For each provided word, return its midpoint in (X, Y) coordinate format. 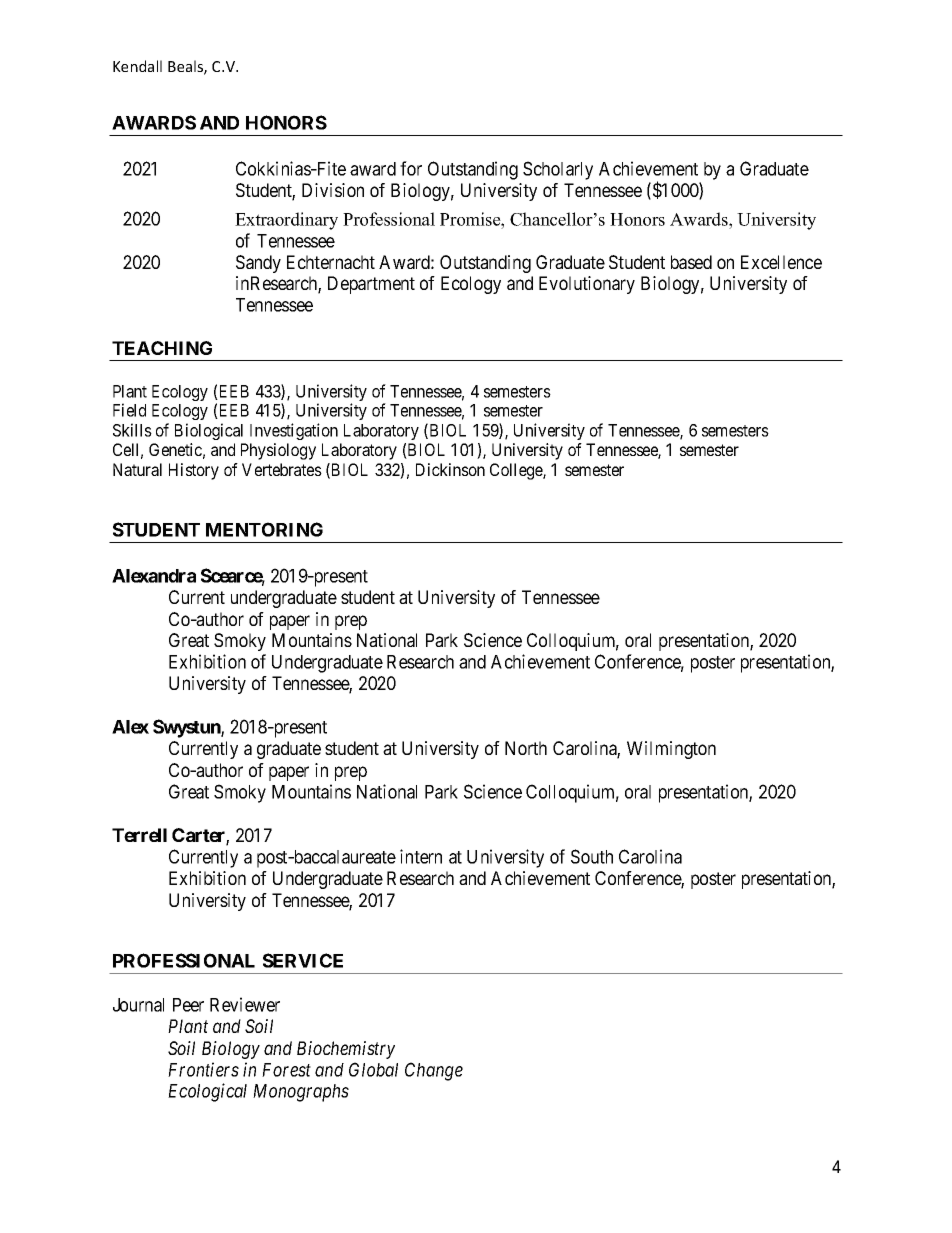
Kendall (137, 66)
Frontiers (203, 1069)
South (592, 856)
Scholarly (558, 170)
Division (333, 190)
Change (434, 1071)
